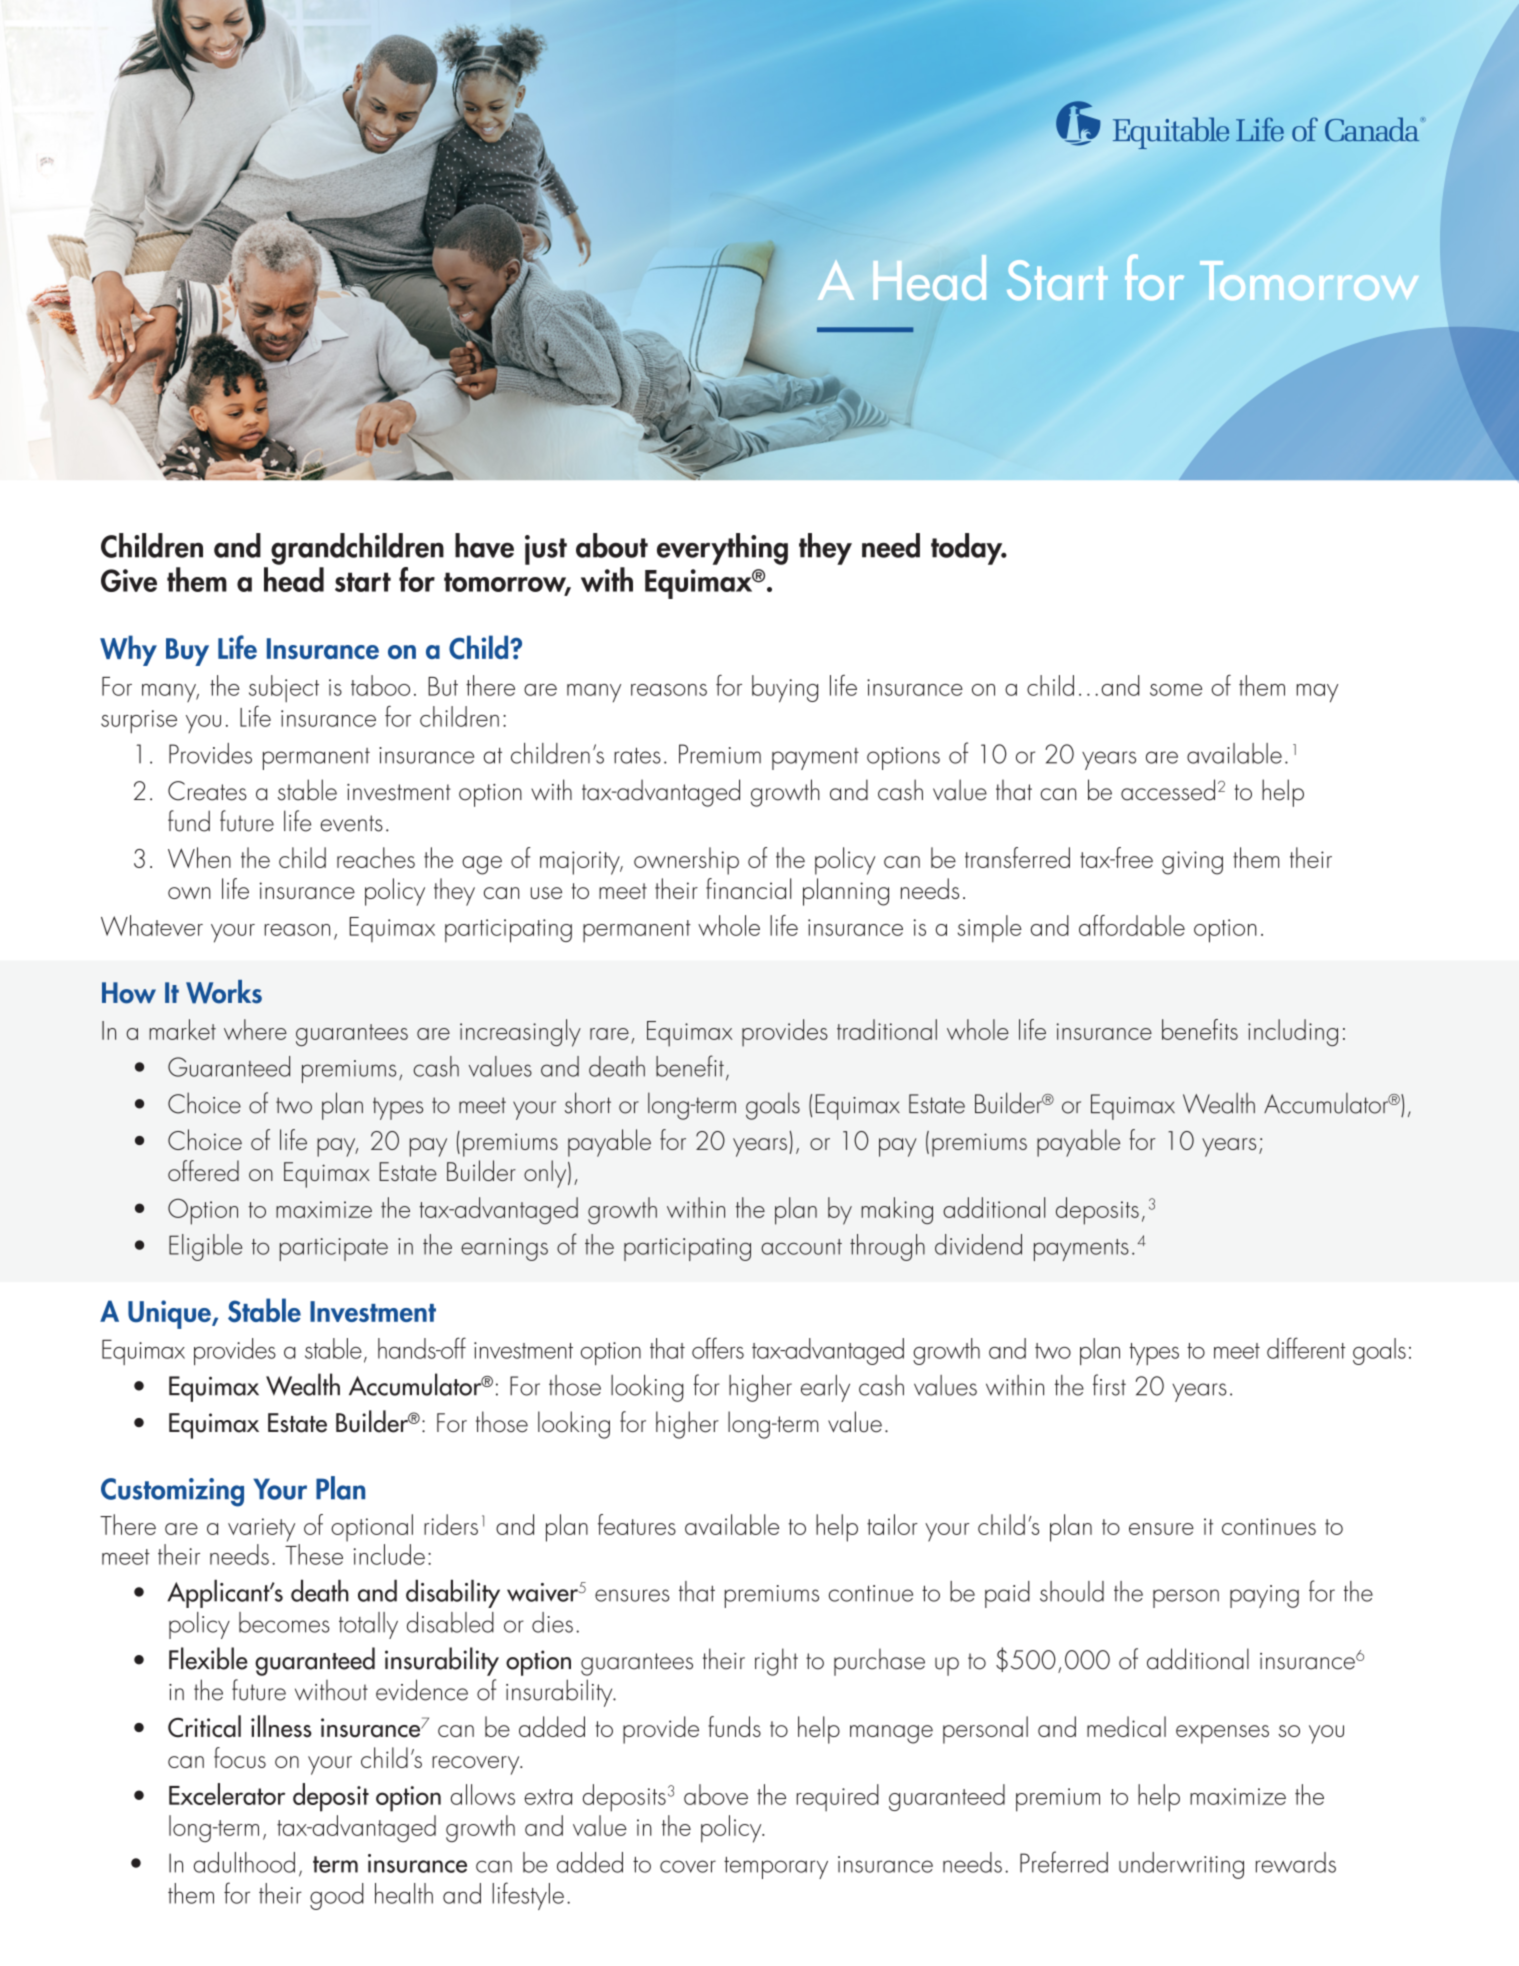  What do you see at coordinates (129, 580) in the image?
I see `Give` at bounding box center [129, 580].
